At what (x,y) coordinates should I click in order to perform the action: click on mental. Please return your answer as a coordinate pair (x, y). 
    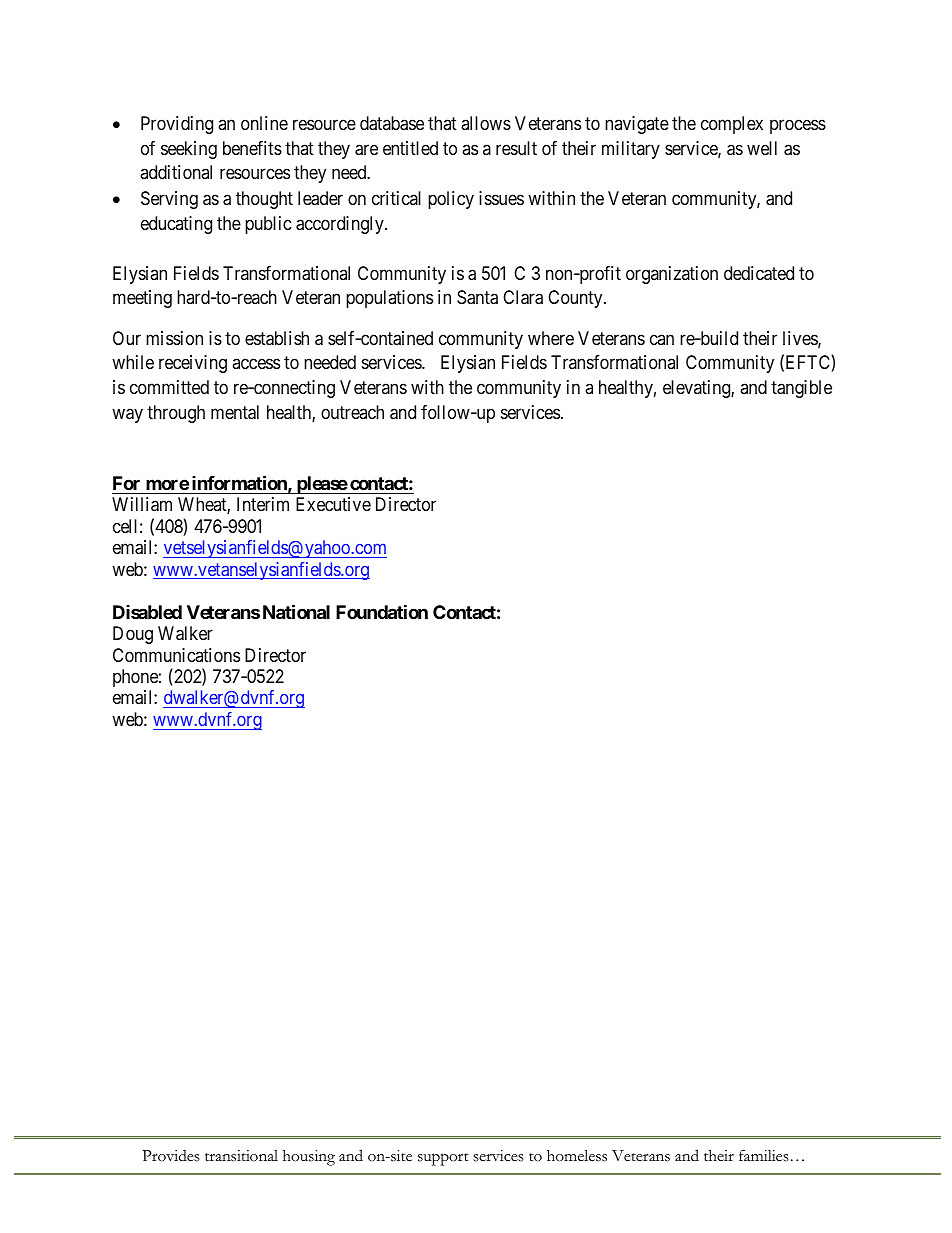
    Looking at the image, I should click on (235, 412).
